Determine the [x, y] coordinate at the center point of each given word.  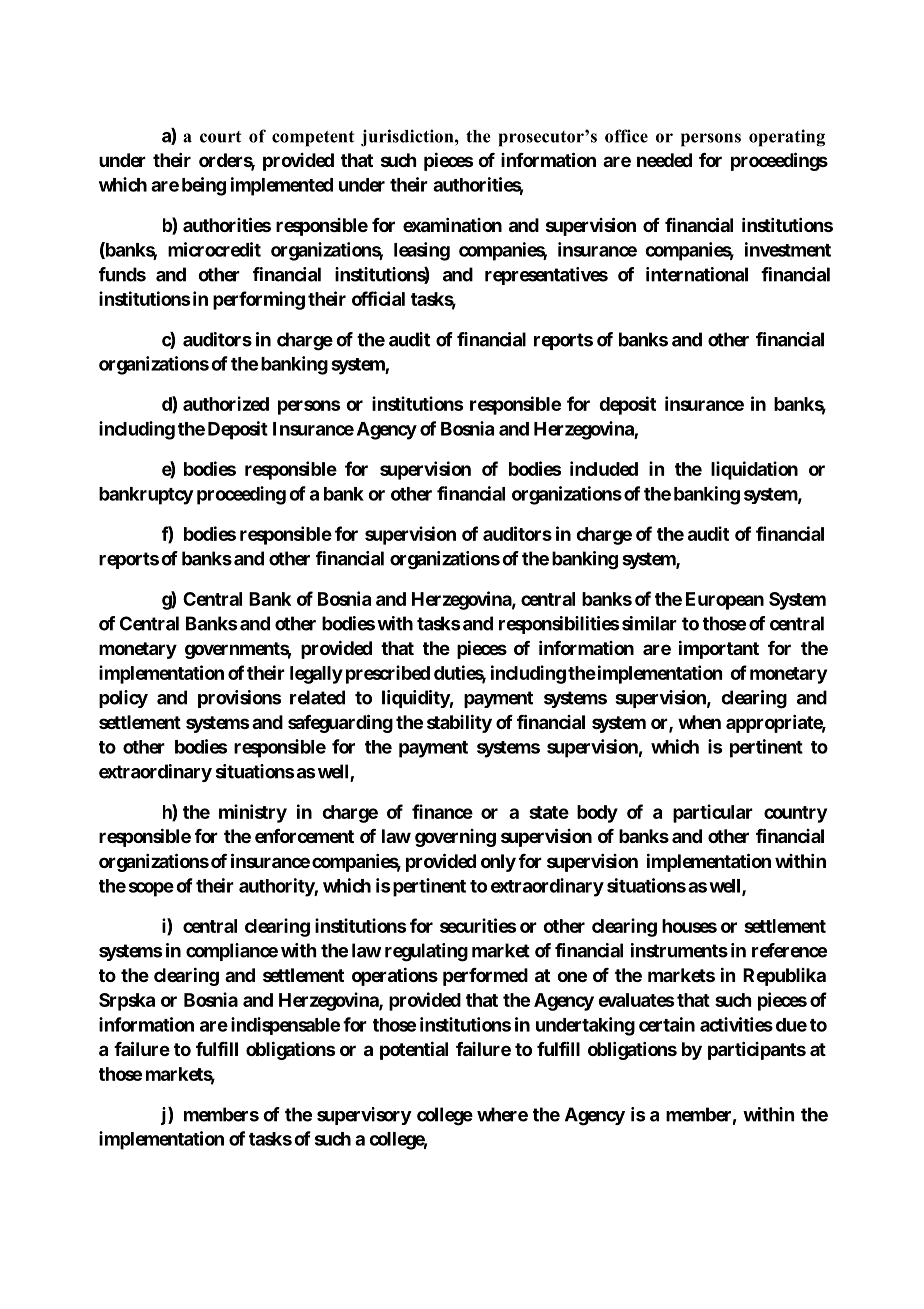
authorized [226, 403]
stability [459, 723]
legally [316, 675]
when [699, 722]
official [378, 298]
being [204, 186]
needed [664, 160]
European [725, 601]
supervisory [364, 1116]
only [498, 863]
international [697, 274]
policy [123, 699]
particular [713, 813]
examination [452, 225]
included [604, 468]
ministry [253, 813]
